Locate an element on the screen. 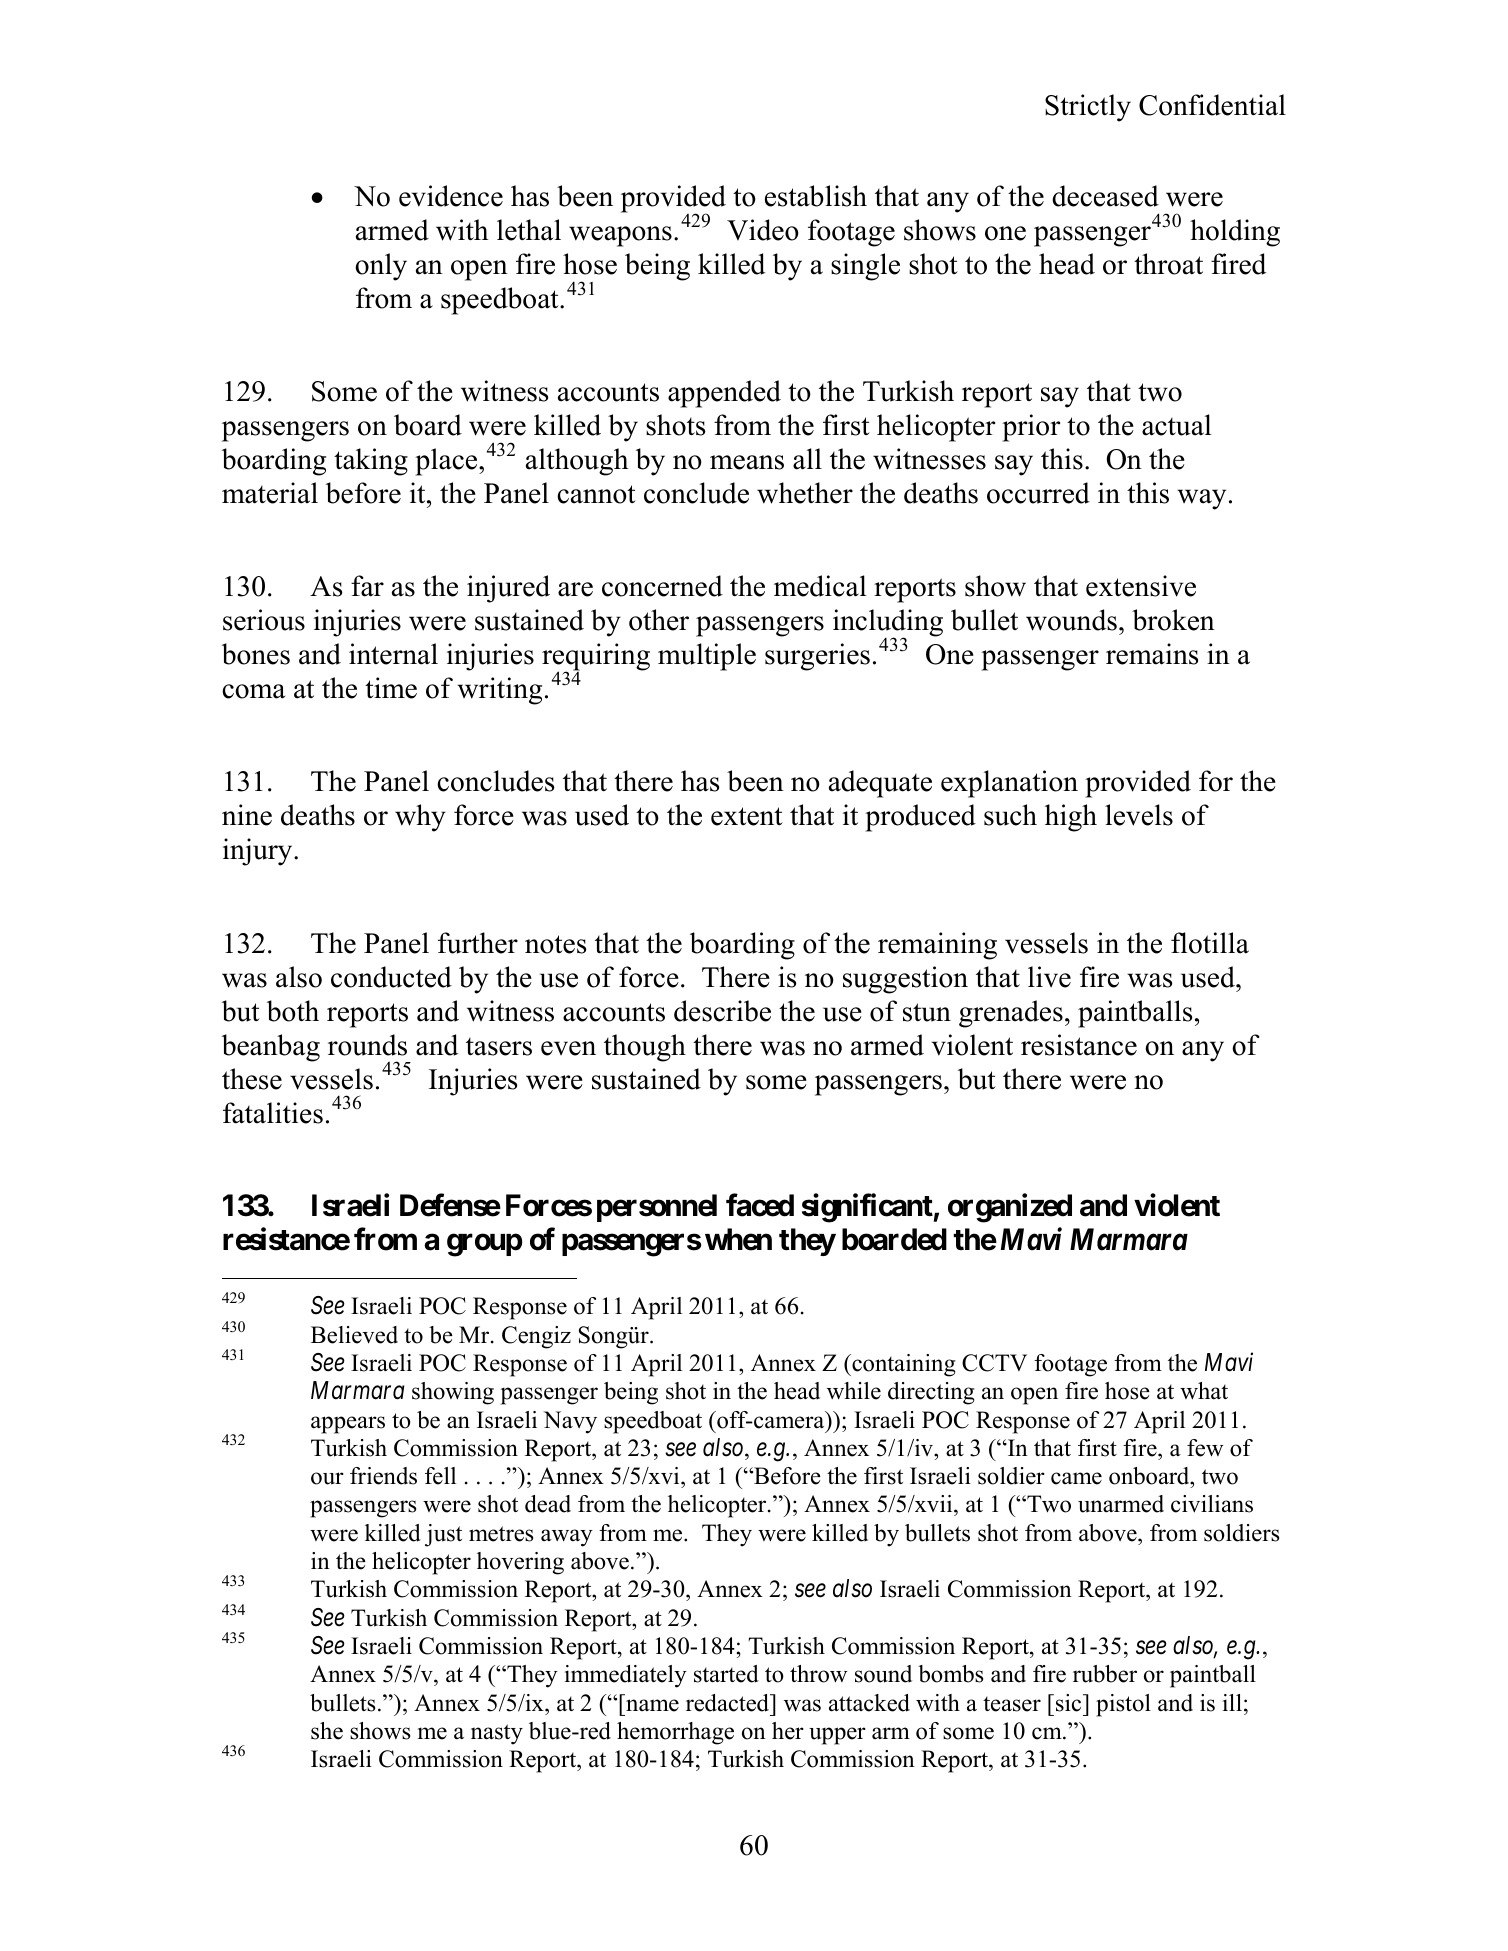 The width and height of the screenshot is (1508, 1951). establish is located at coordinates (816, 196).
